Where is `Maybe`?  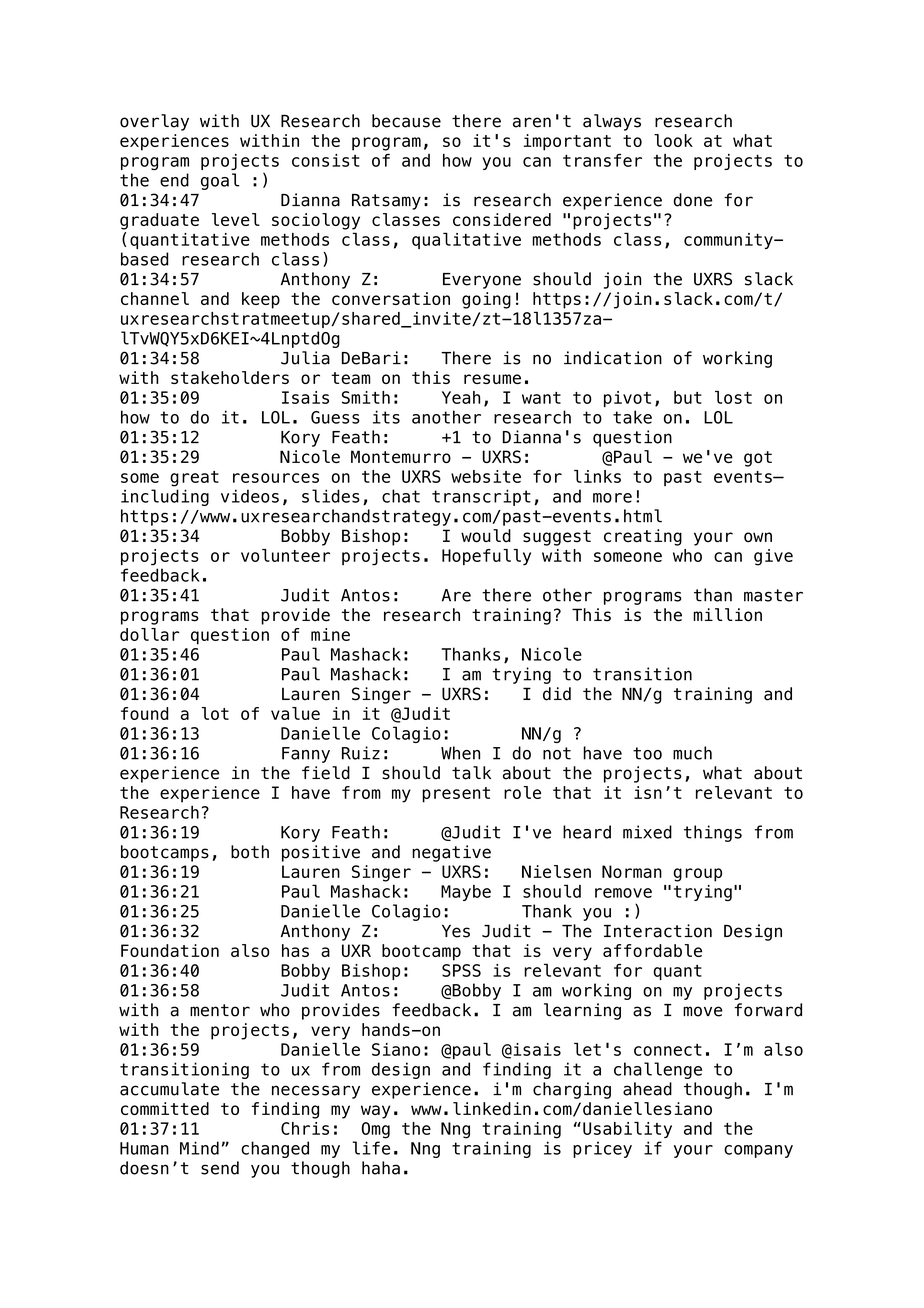 Maybe is located at coordinates (466, 893).
